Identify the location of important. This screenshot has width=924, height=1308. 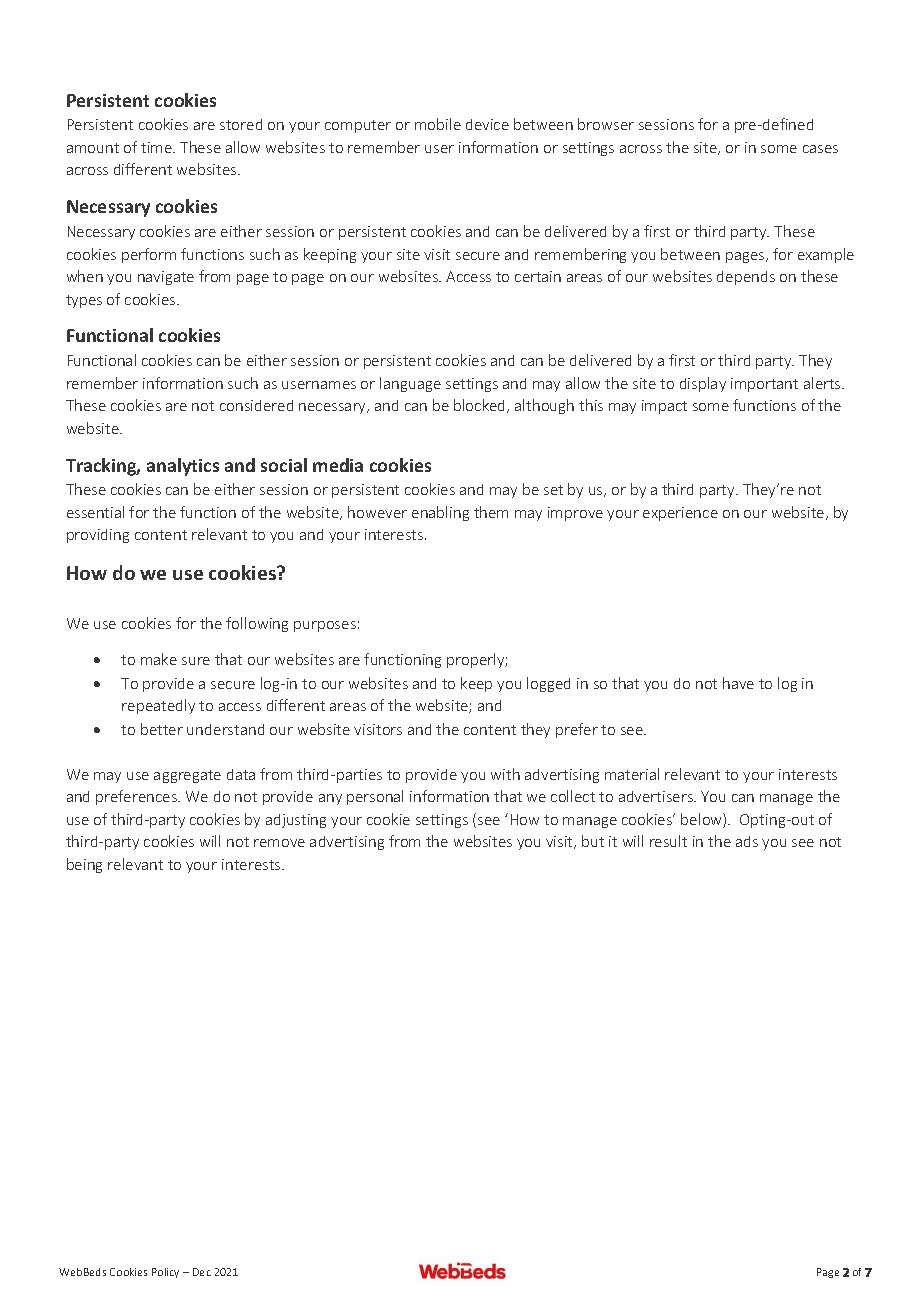
(764, 385).
